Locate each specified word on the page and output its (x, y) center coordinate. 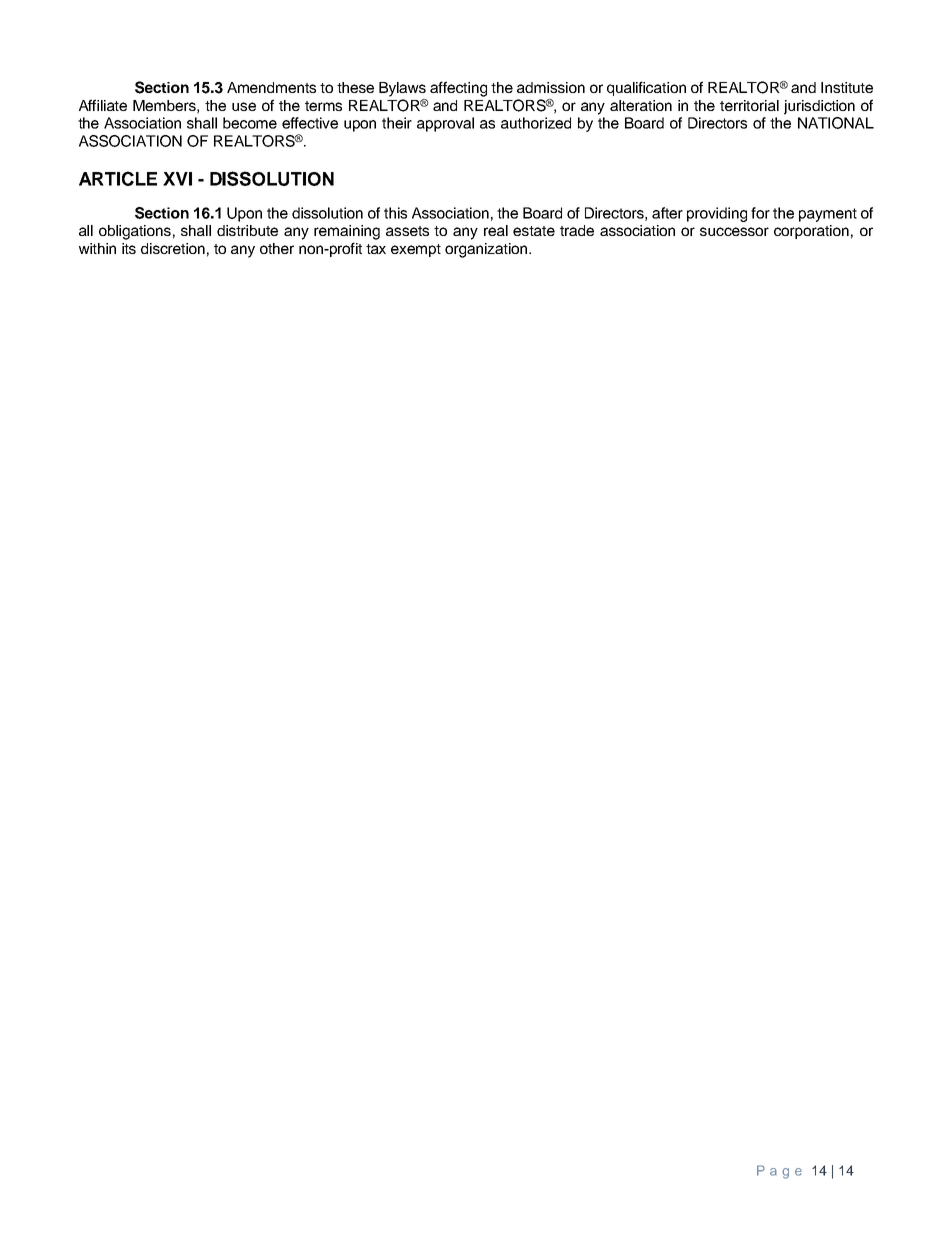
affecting (458, 89)
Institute (847, 87)
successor (734, 231)
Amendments (271, 87)
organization (487, 250)
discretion (173, 248)
